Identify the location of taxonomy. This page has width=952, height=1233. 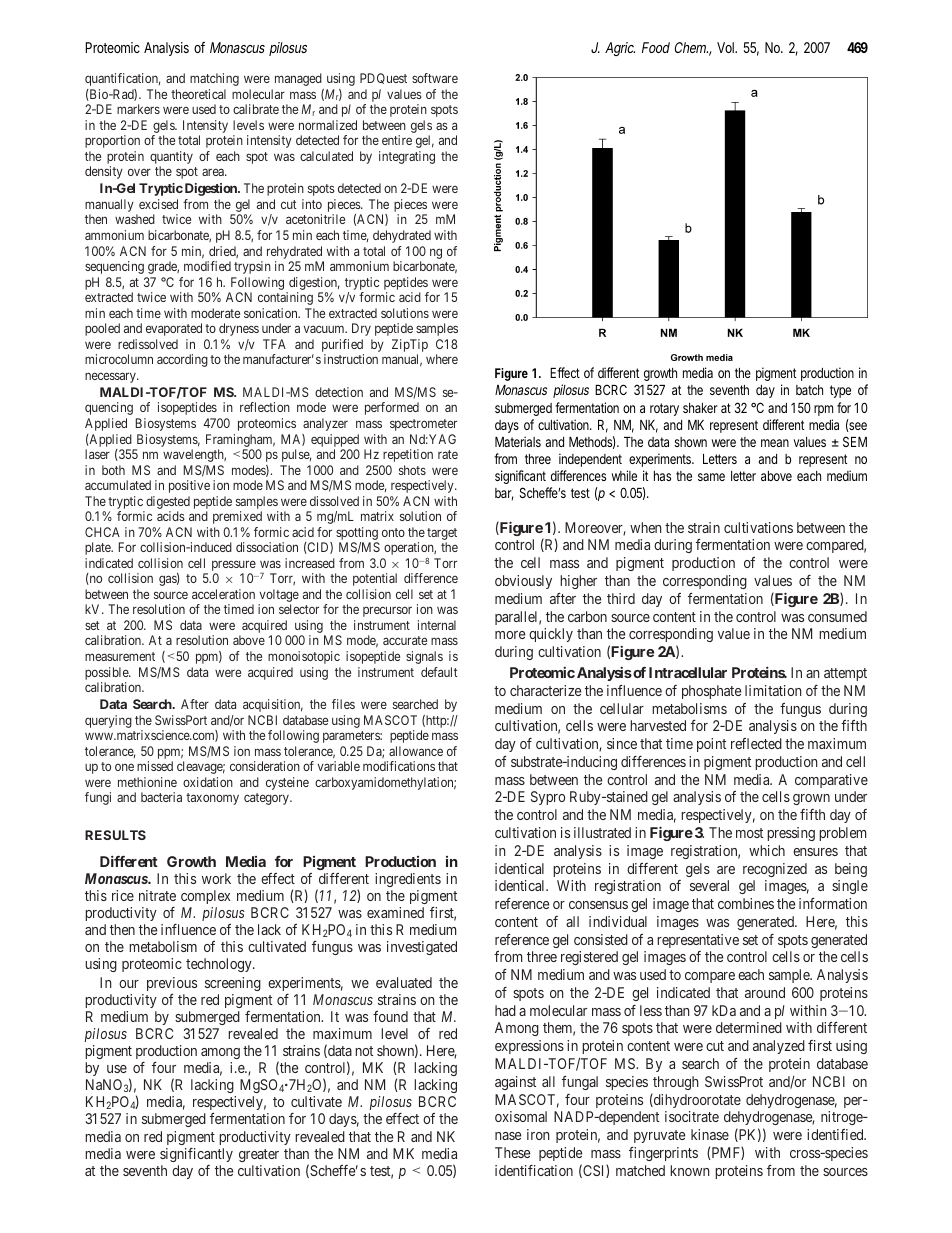
(212, 799).
